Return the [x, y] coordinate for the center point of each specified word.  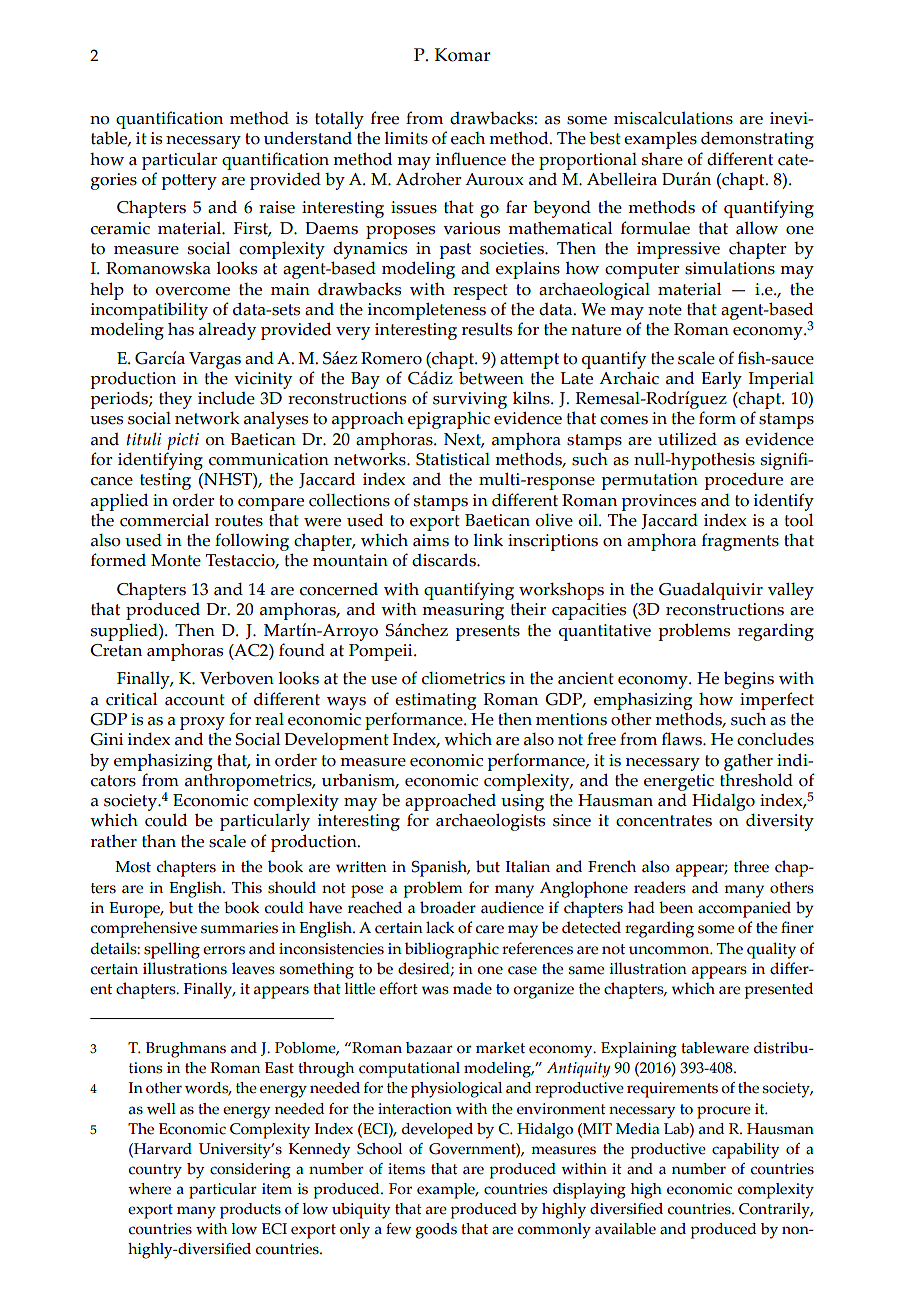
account [195, 700]
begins [749, 680]
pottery [189, 182]
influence [470, 159]
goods [436, 1231]
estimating [435, 701]
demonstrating [757, 140]
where [149, 1189]
